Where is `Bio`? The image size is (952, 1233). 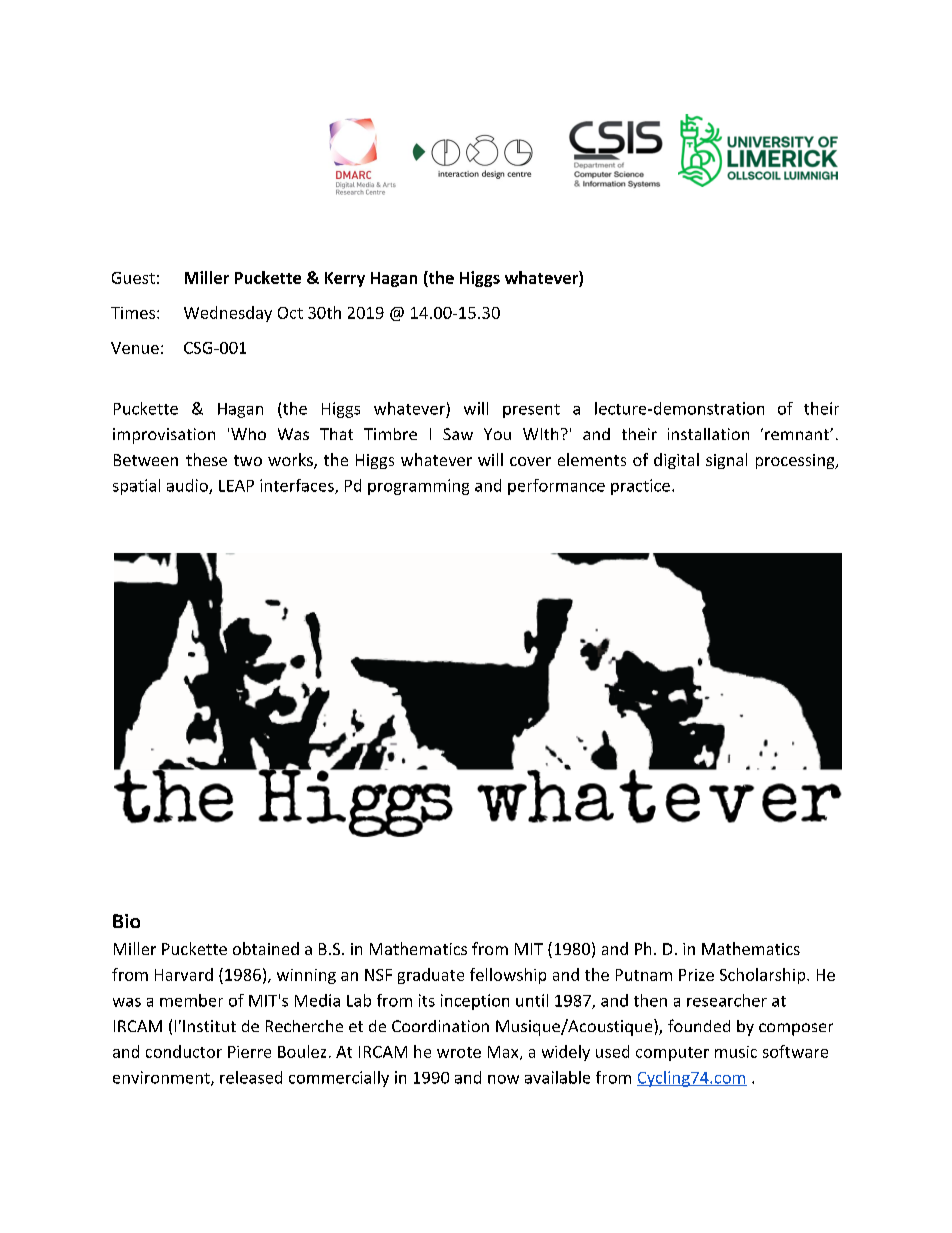
Bio is located at coordinates (126, 921).
